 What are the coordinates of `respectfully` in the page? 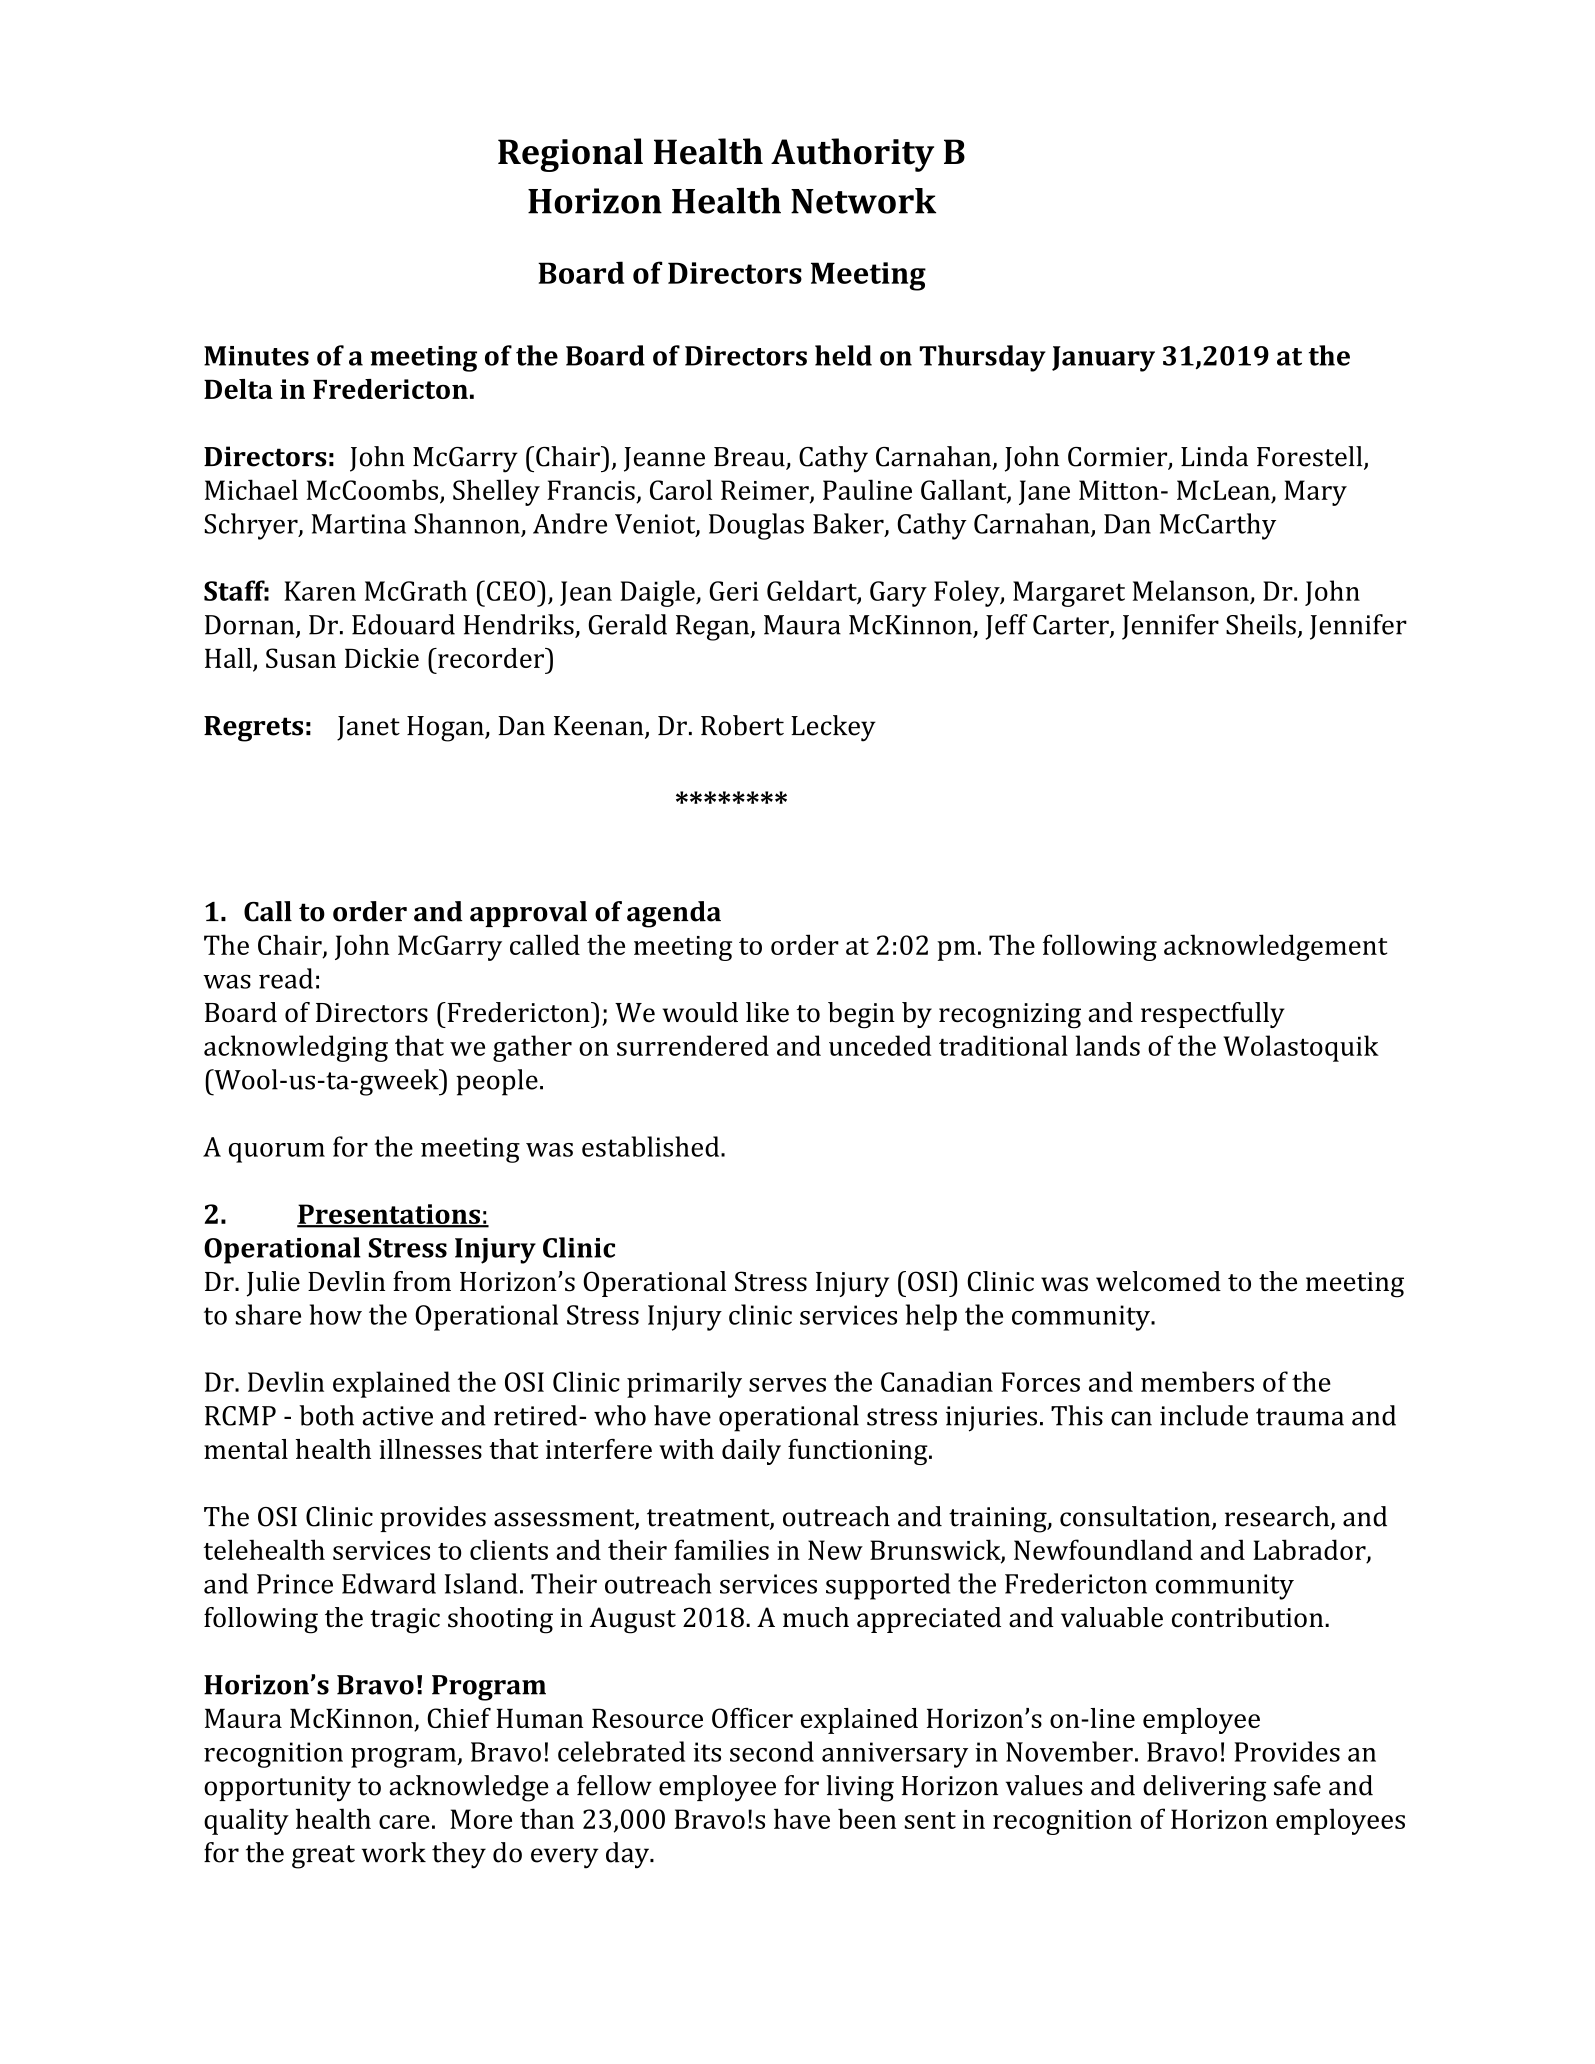 It's located at (1213, 1015).
